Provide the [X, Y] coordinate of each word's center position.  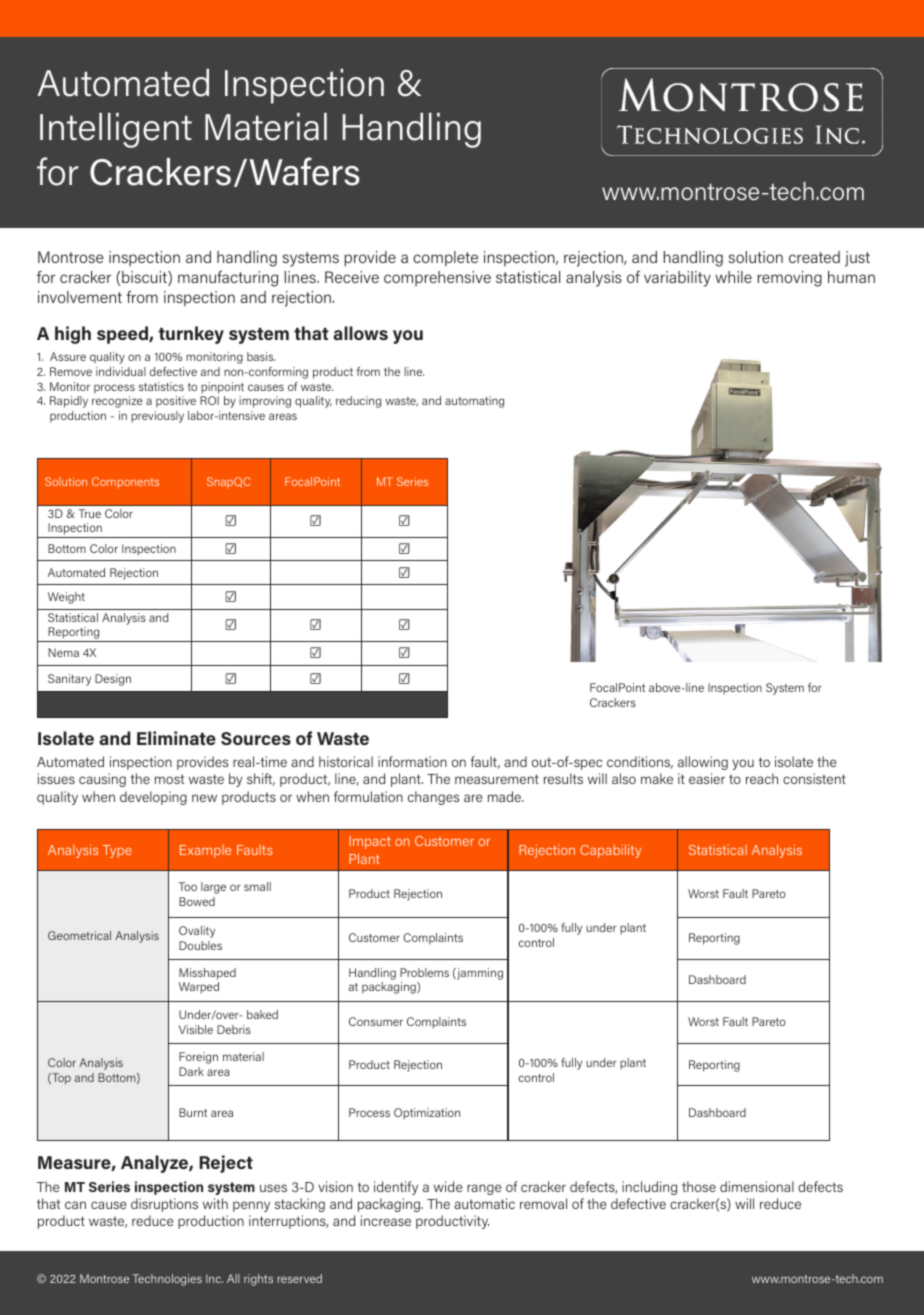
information [412, 761]
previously [157, 417]
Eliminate [176, 738]
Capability [610, 851]
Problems [424, 972]
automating [474, 402]
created [814, 257]
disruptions [164, 1205]
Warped [199, 988]
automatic [484, 1203]
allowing [703, 763]
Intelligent [116, 130]
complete [445, 258]
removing [790, 279]
